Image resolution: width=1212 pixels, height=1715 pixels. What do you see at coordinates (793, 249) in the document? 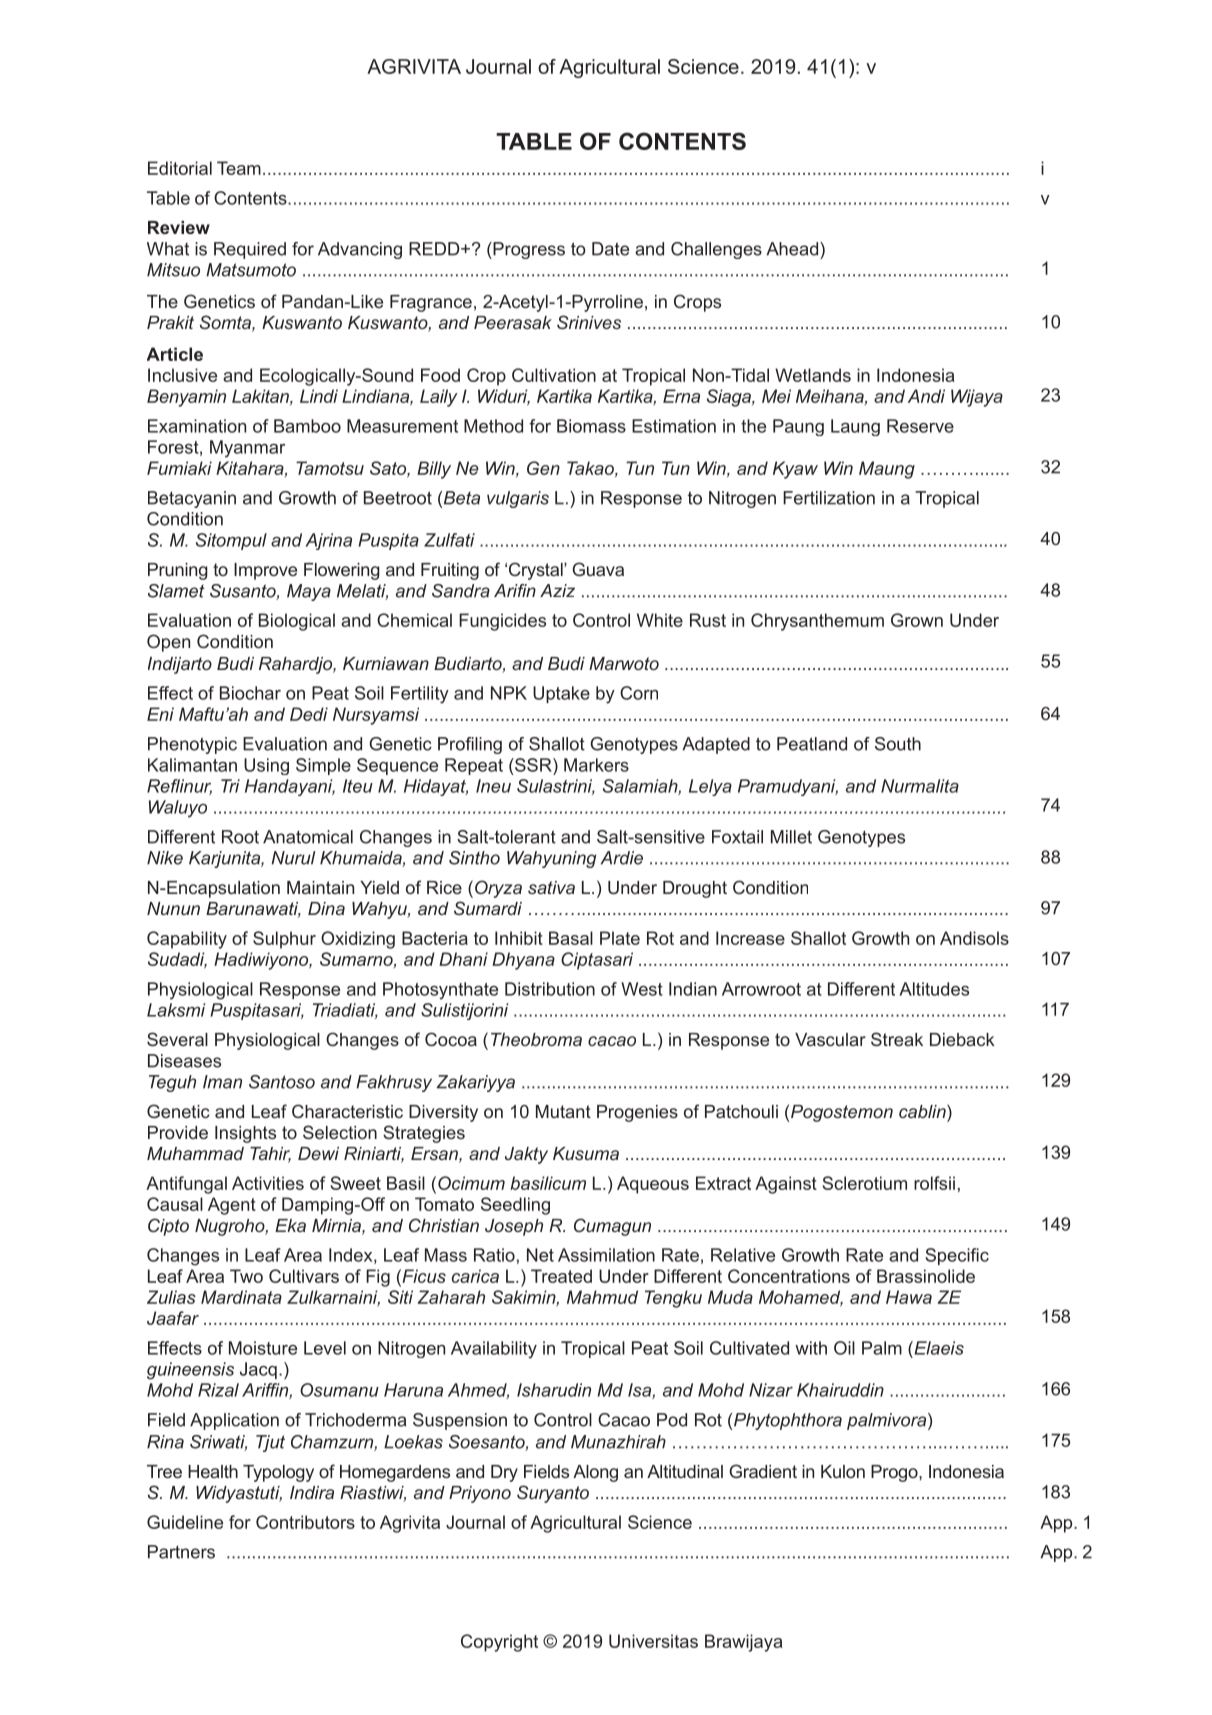
I see `Ahead` at bounding box center [793, 249].
